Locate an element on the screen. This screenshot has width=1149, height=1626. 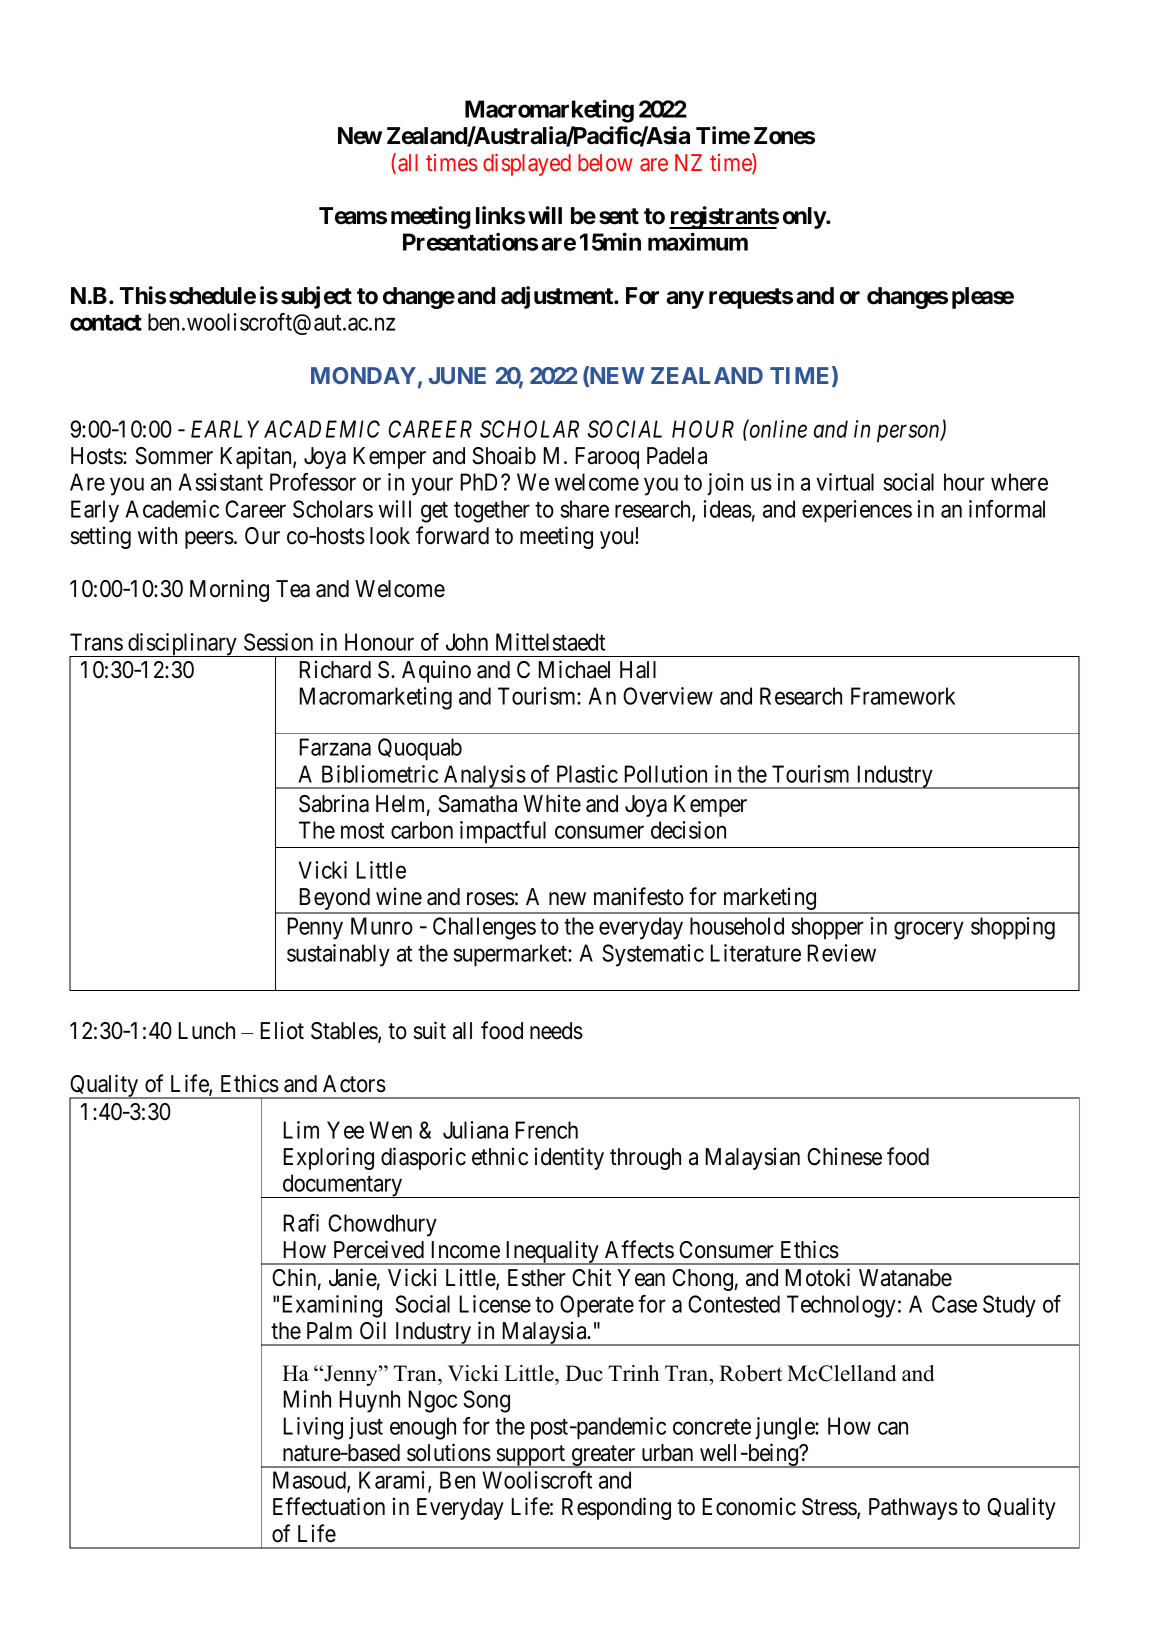
Lunch is located at coordinates (207, 1031).
